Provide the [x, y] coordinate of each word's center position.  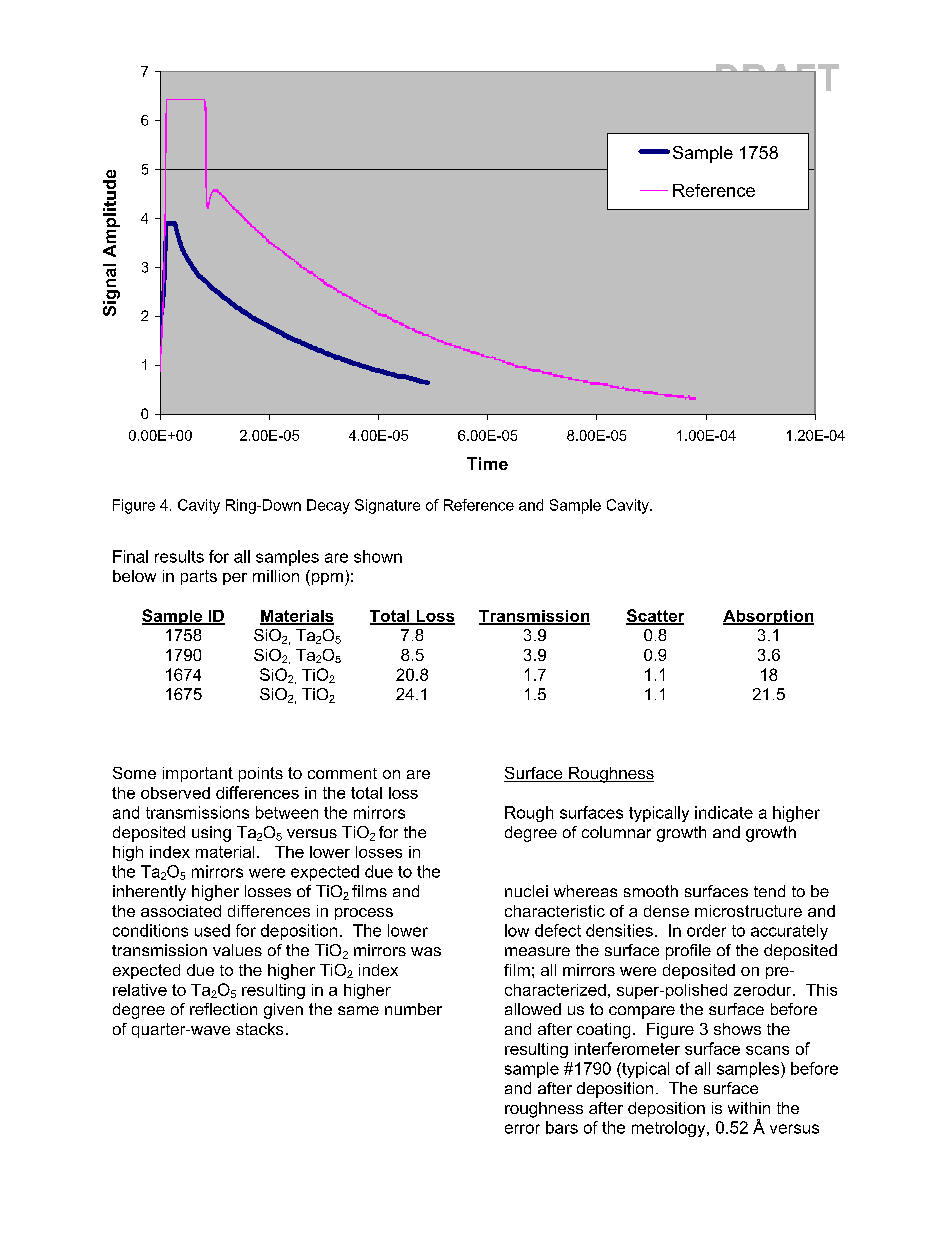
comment [342, 773]
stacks [259, 1029]
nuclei [526, 891]
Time [487, 463]
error [522, 1129]
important [198, 774]
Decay [328, 506]
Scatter [655, 616]
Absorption [768, 617]
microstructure [748, 911]
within [749, 1108]
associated [181, 911]
